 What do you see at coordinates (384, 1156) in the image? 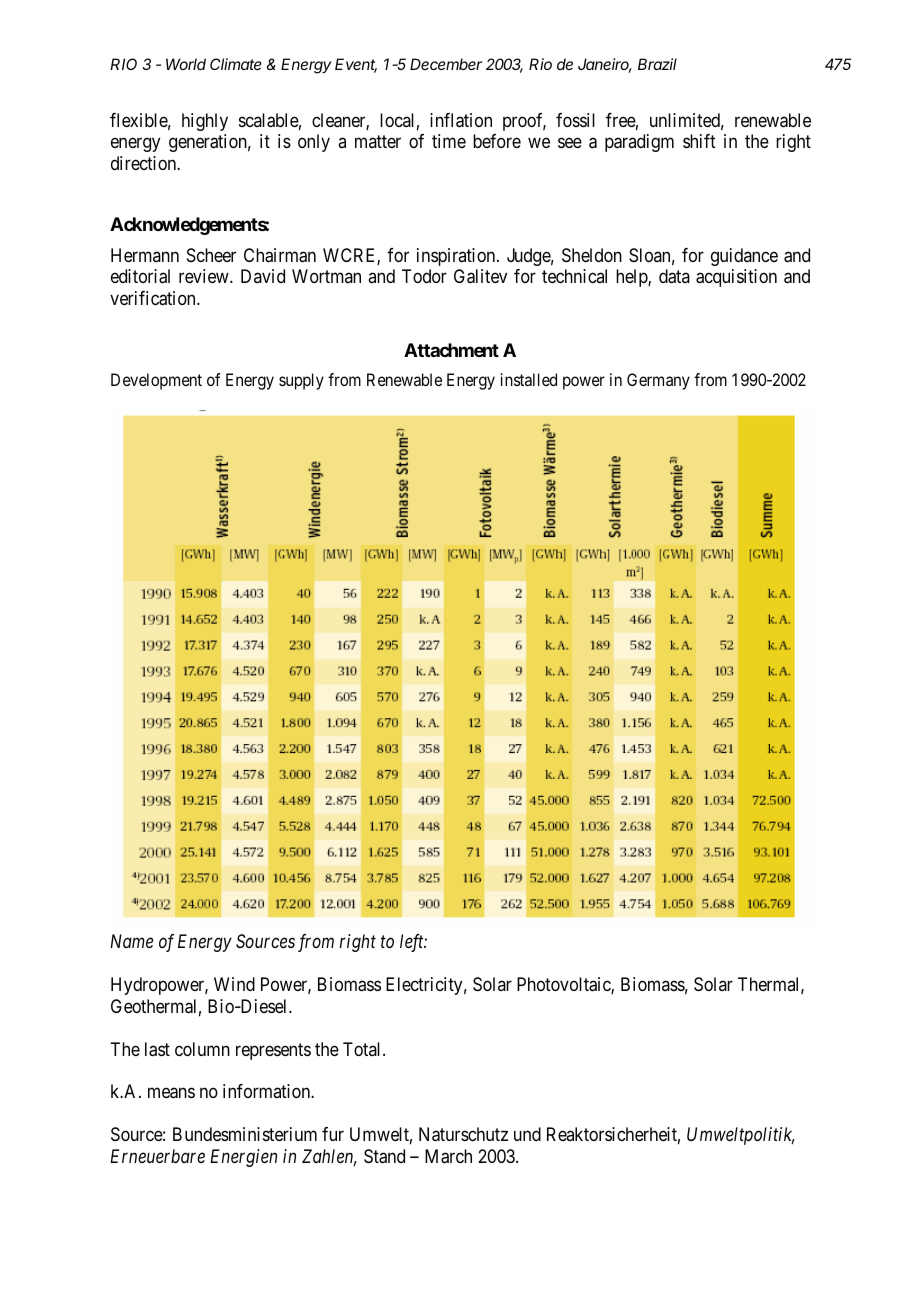
I see `Stand` at bounding box center [384, 1156].
